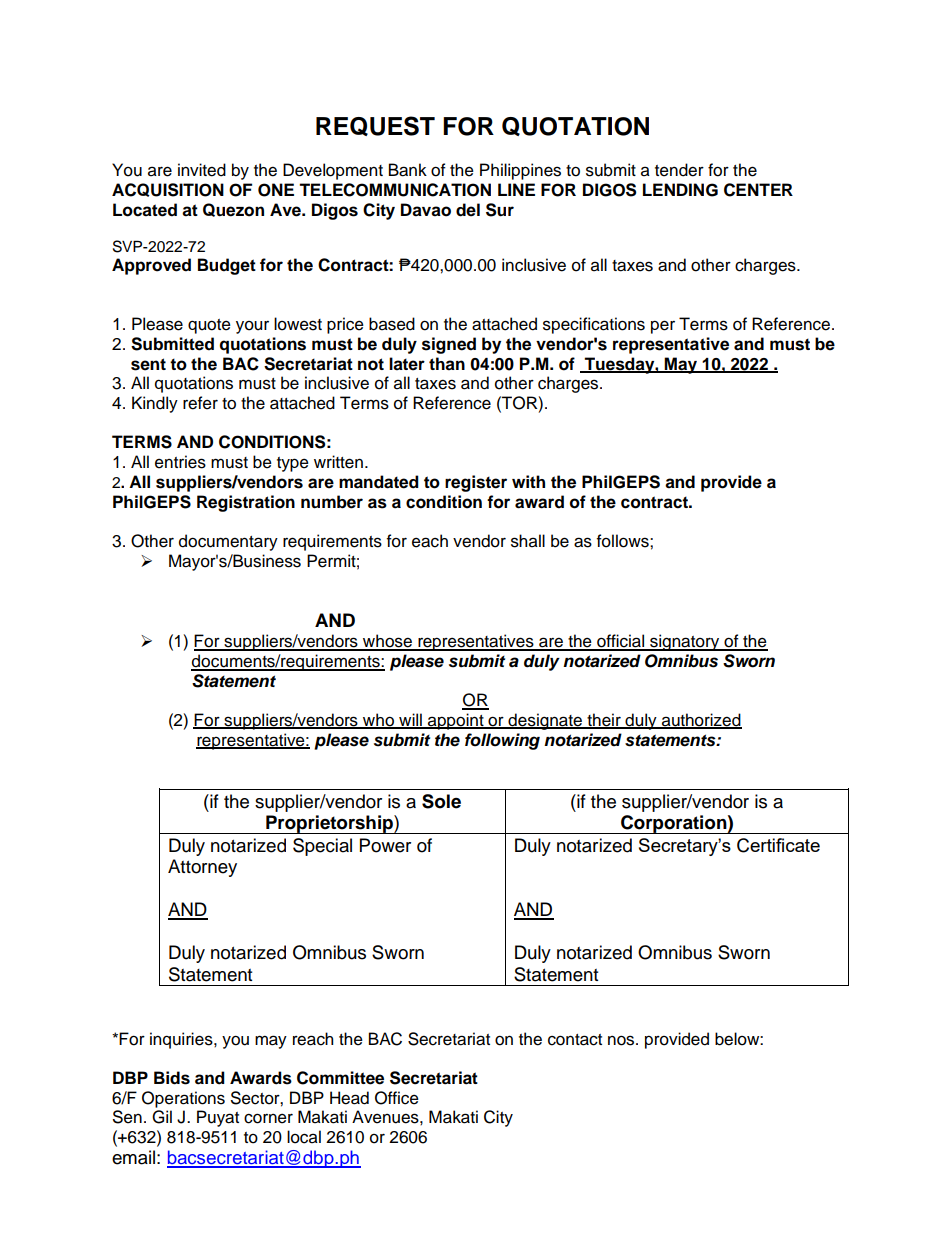 The height and width of the image is (1233, 952). What do you see at coordinates (622, 1040) in the image?
I see `nos` at bounding box center [622, 1040].
